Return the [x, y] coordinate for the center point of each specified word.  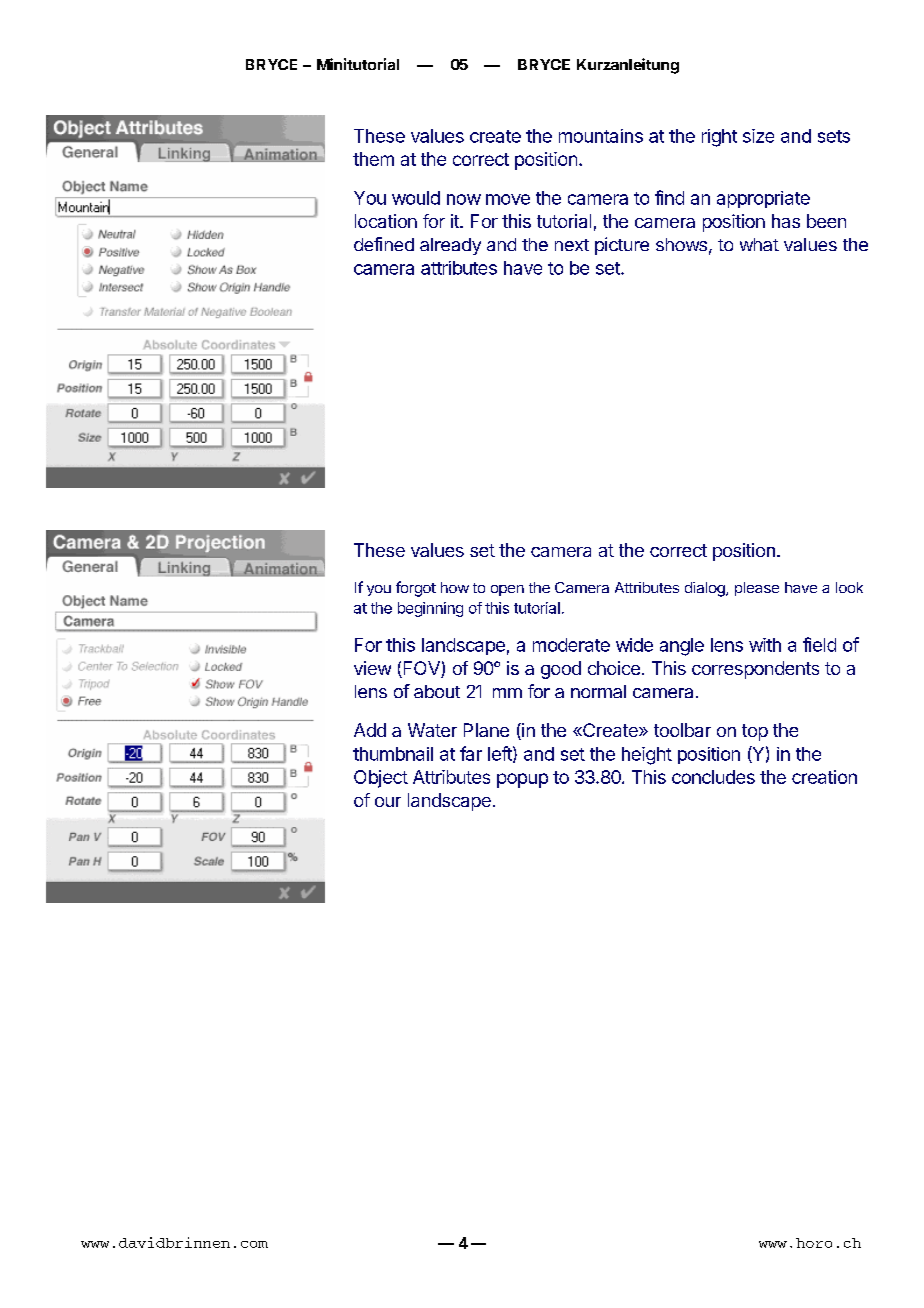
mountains [601, 136]
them [373, 159]
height [647, 756]
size [758, 136]
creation [824, 777]
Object [381, 779]
